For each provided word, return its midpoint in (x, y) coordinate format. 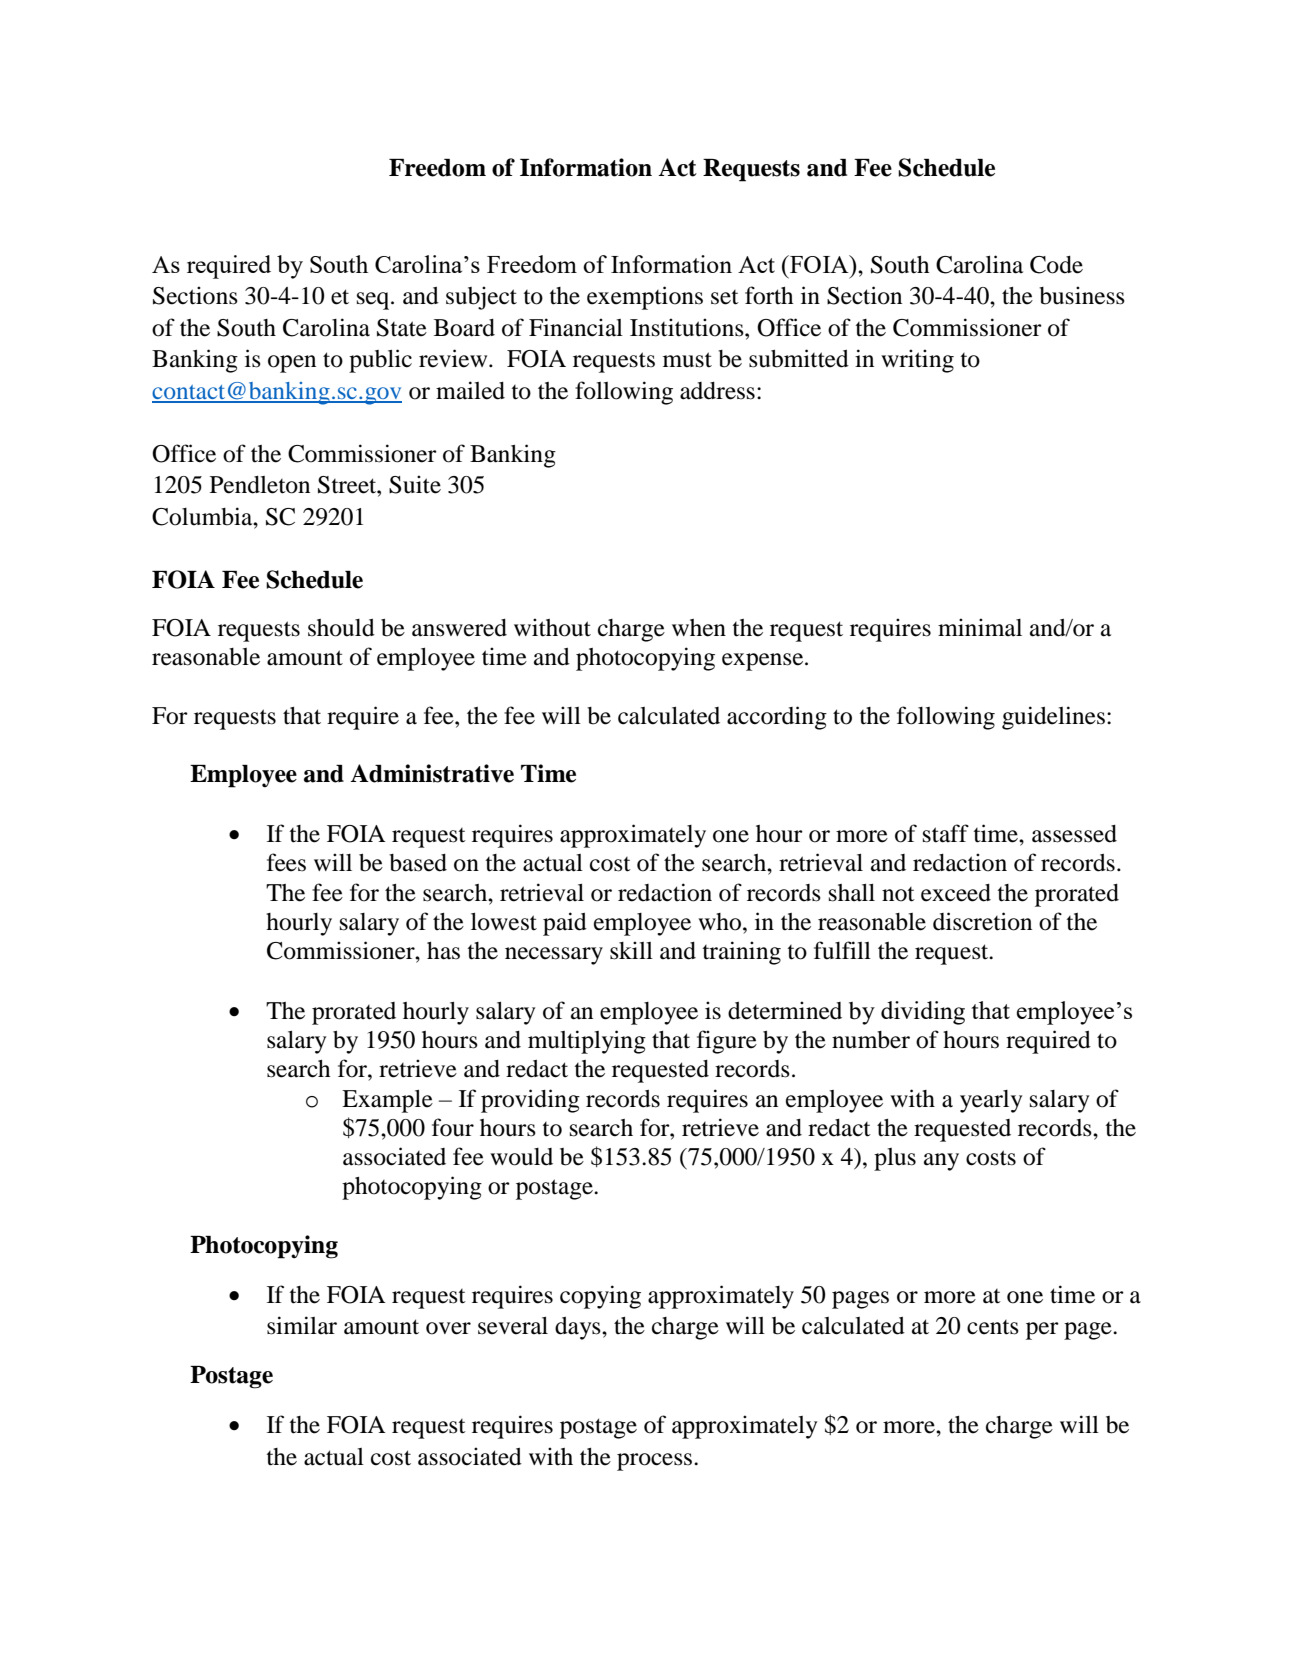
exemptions (645, 298)
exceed (956, 893)
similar (302, 1325)
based (418, 863)
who (719, 922)
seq (374, 301)
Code (1056, 265)
